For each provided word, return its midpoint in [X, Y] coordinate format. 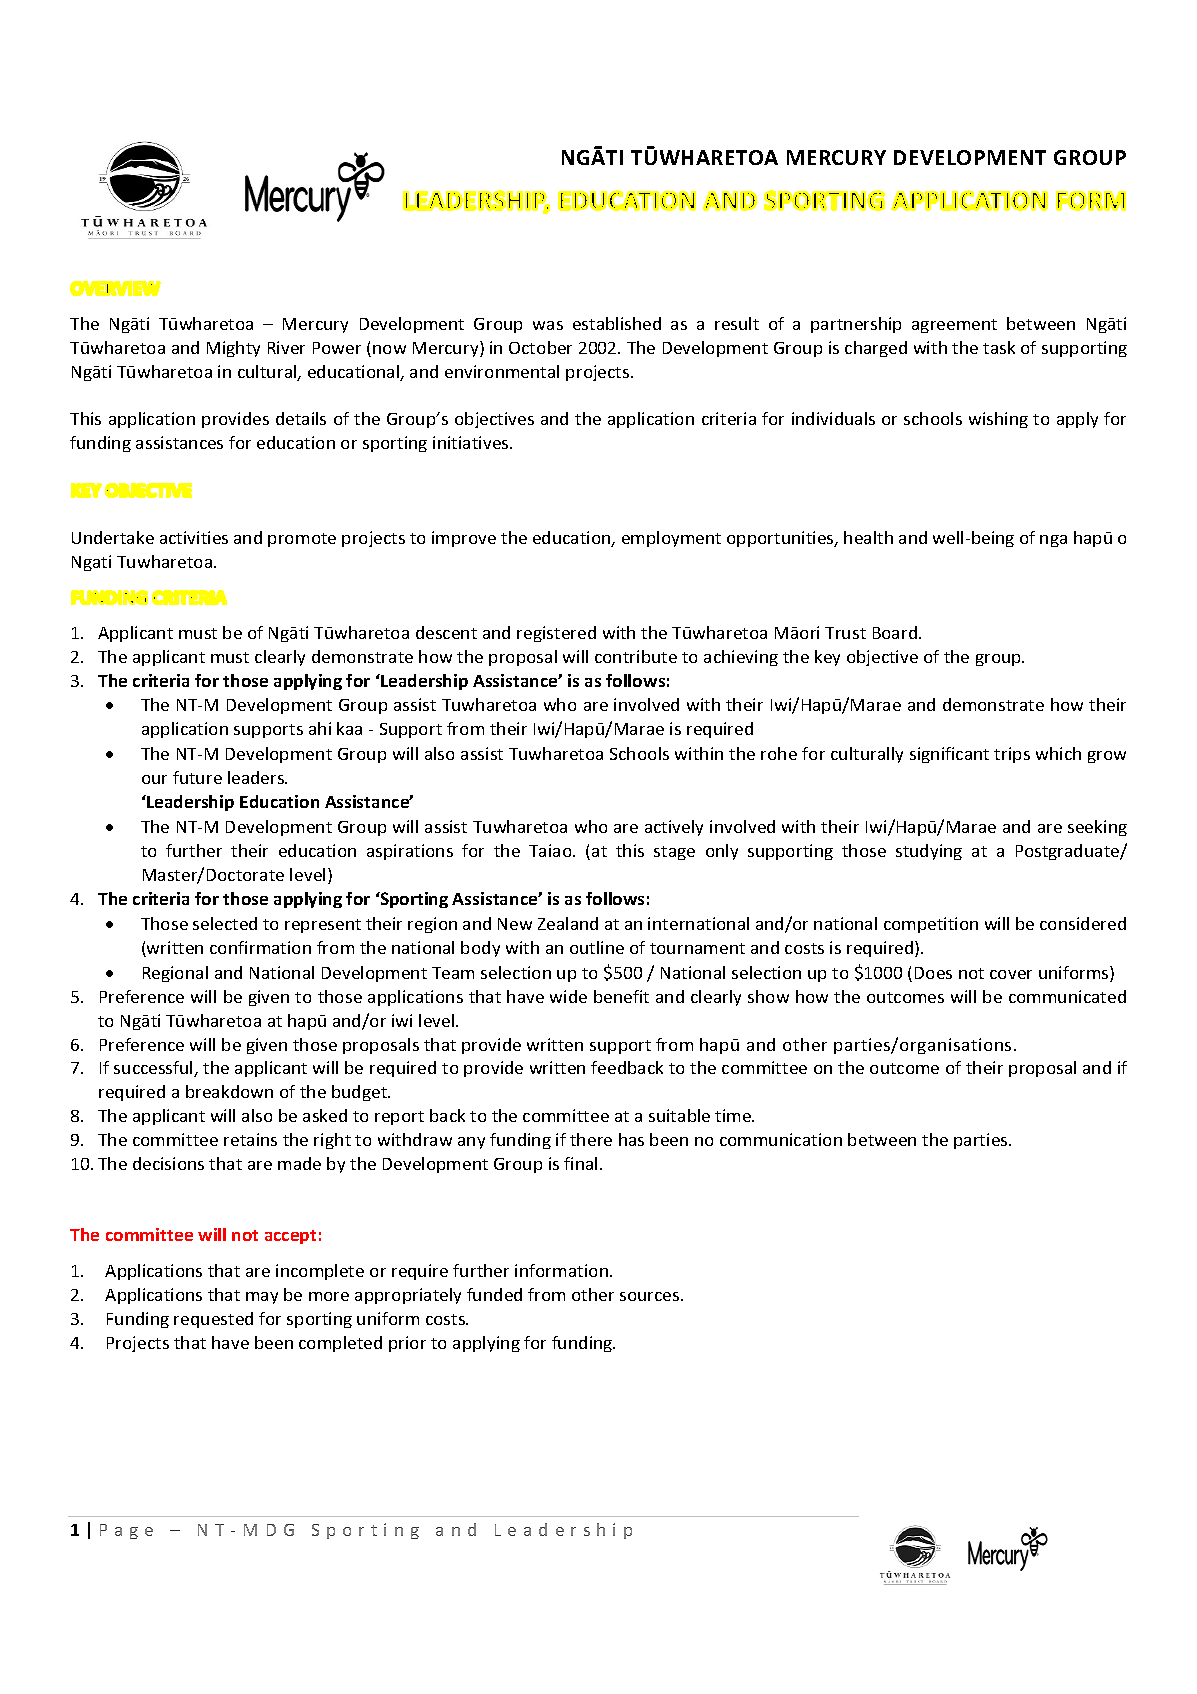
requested [213, 1320]
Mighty [233, 349]
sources [651, 1296]
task [999, 347]
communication [781, 1139]
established [617, 323]
